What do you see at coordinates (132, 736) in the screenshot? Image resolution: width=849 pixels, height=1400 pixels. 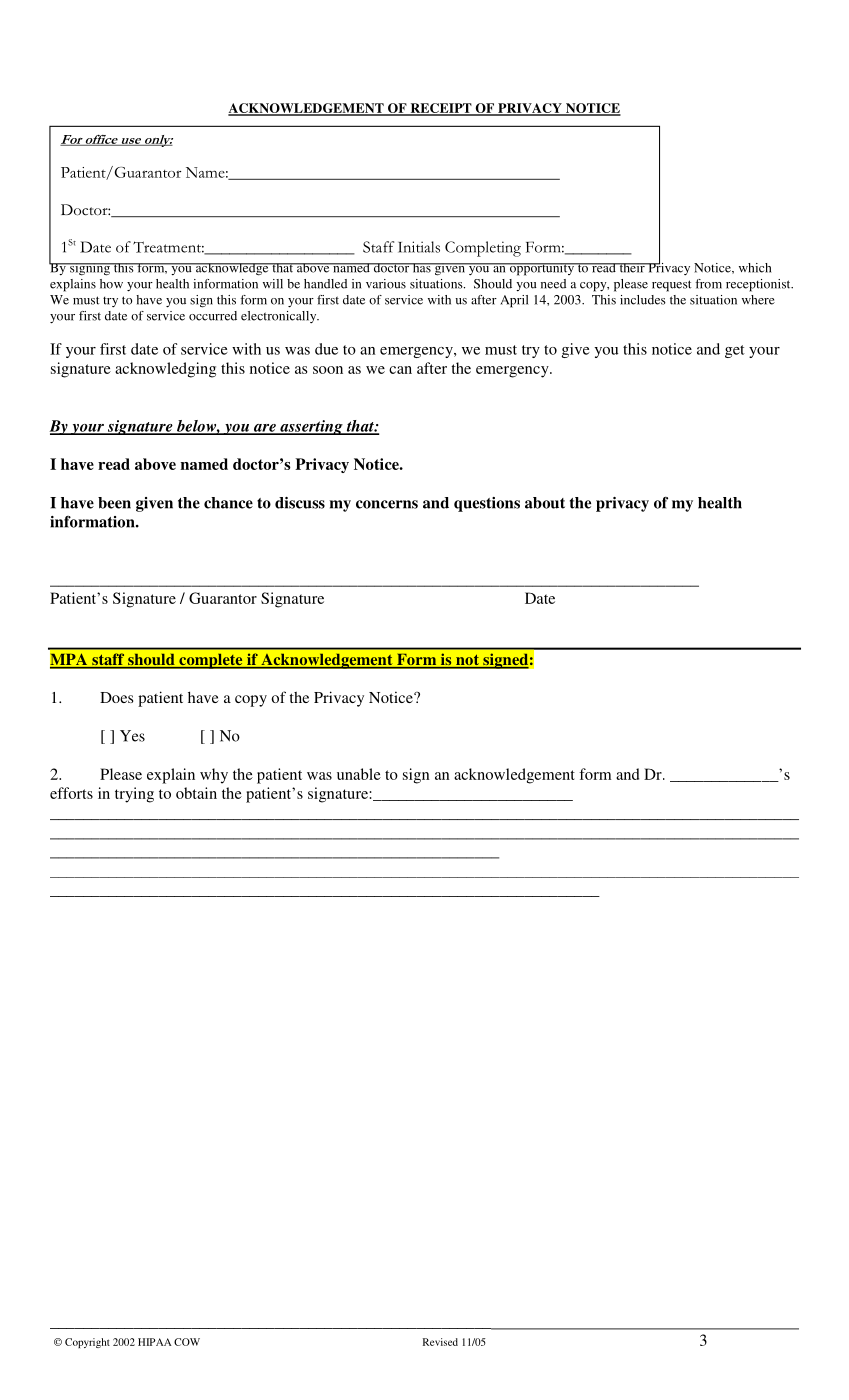 I see `Yes` at bounding box center [132, 736].
